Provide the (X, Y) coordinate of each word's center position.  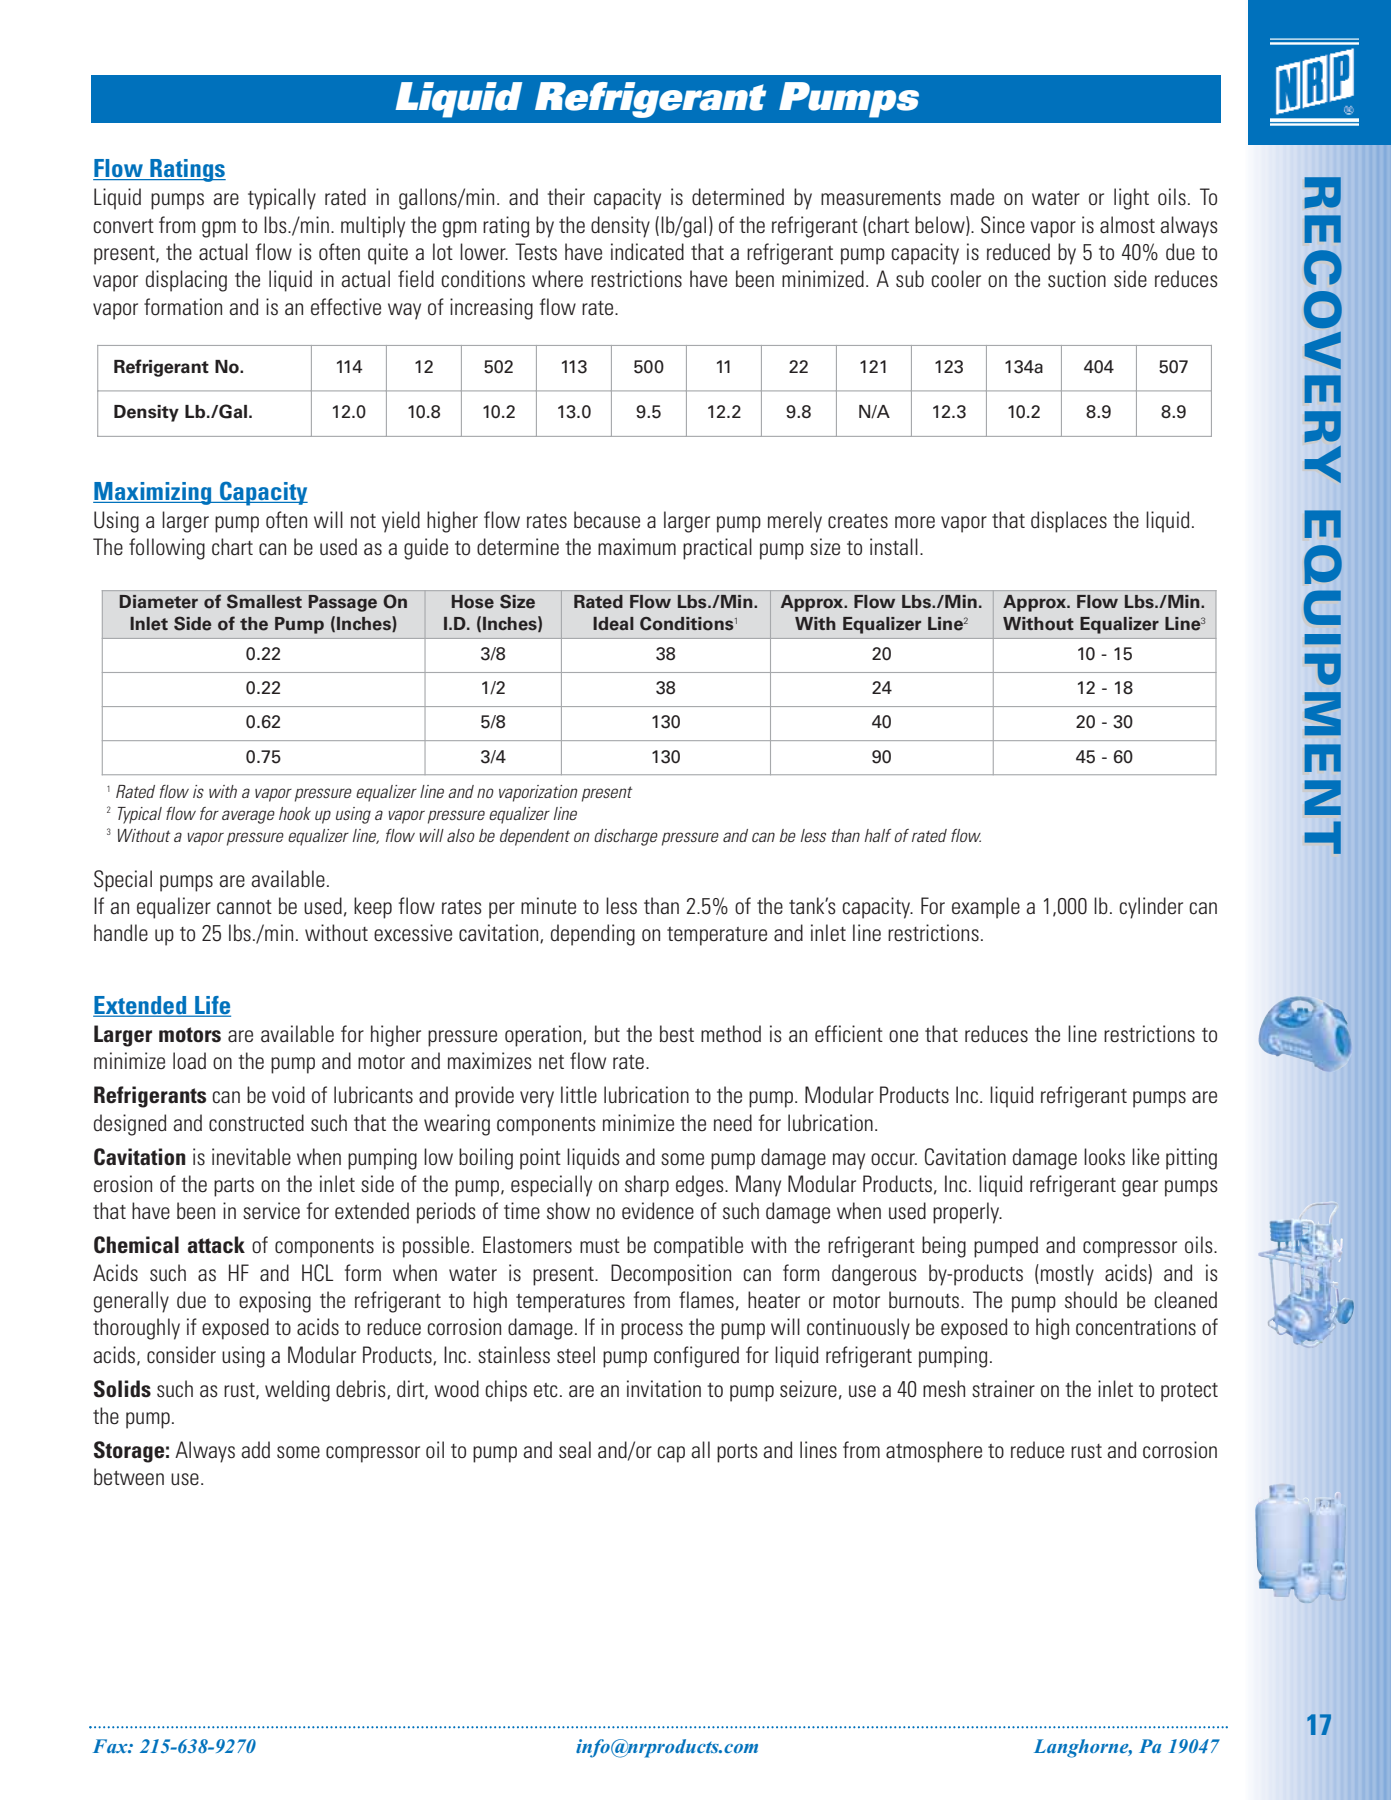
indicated (647, 252)
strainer (1003, 1389)
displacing (186, 281)
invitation (664, 1389)
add (255, 1450)
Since (1003, 225)
